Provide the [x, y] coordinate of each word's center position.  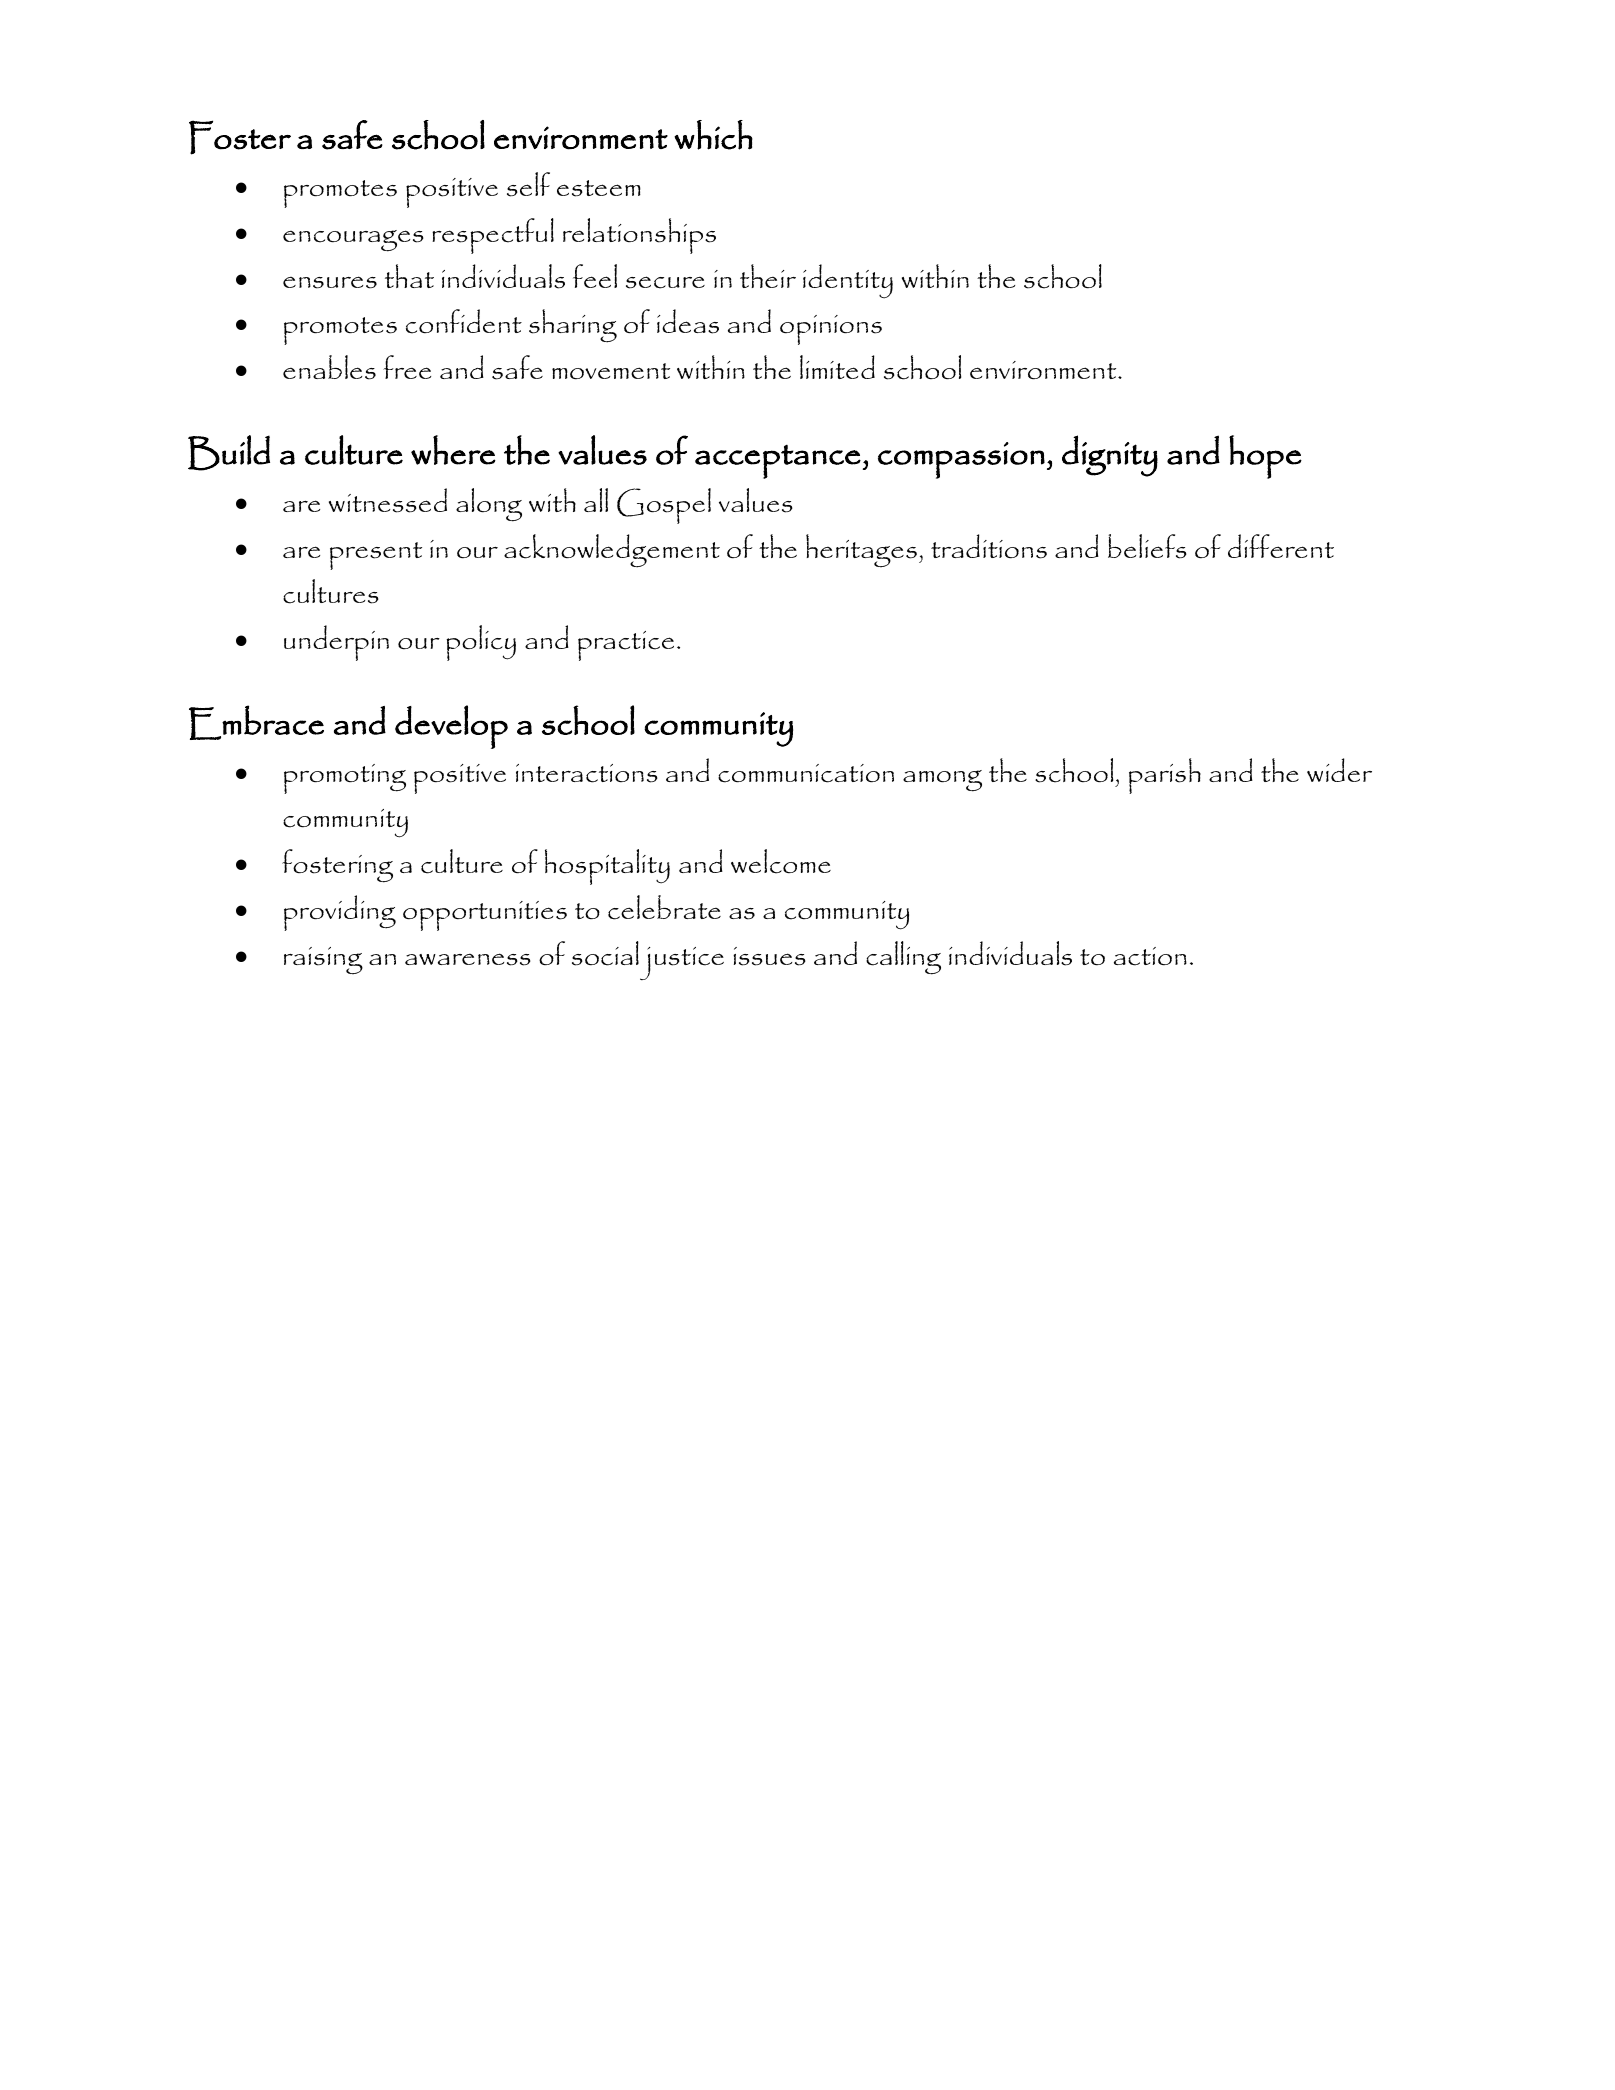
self [528, 184]
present [376, 556]
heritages [861, 551]
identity [848, 281]
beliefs [1147, 546]
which [713, 135]
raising [323, 961]
